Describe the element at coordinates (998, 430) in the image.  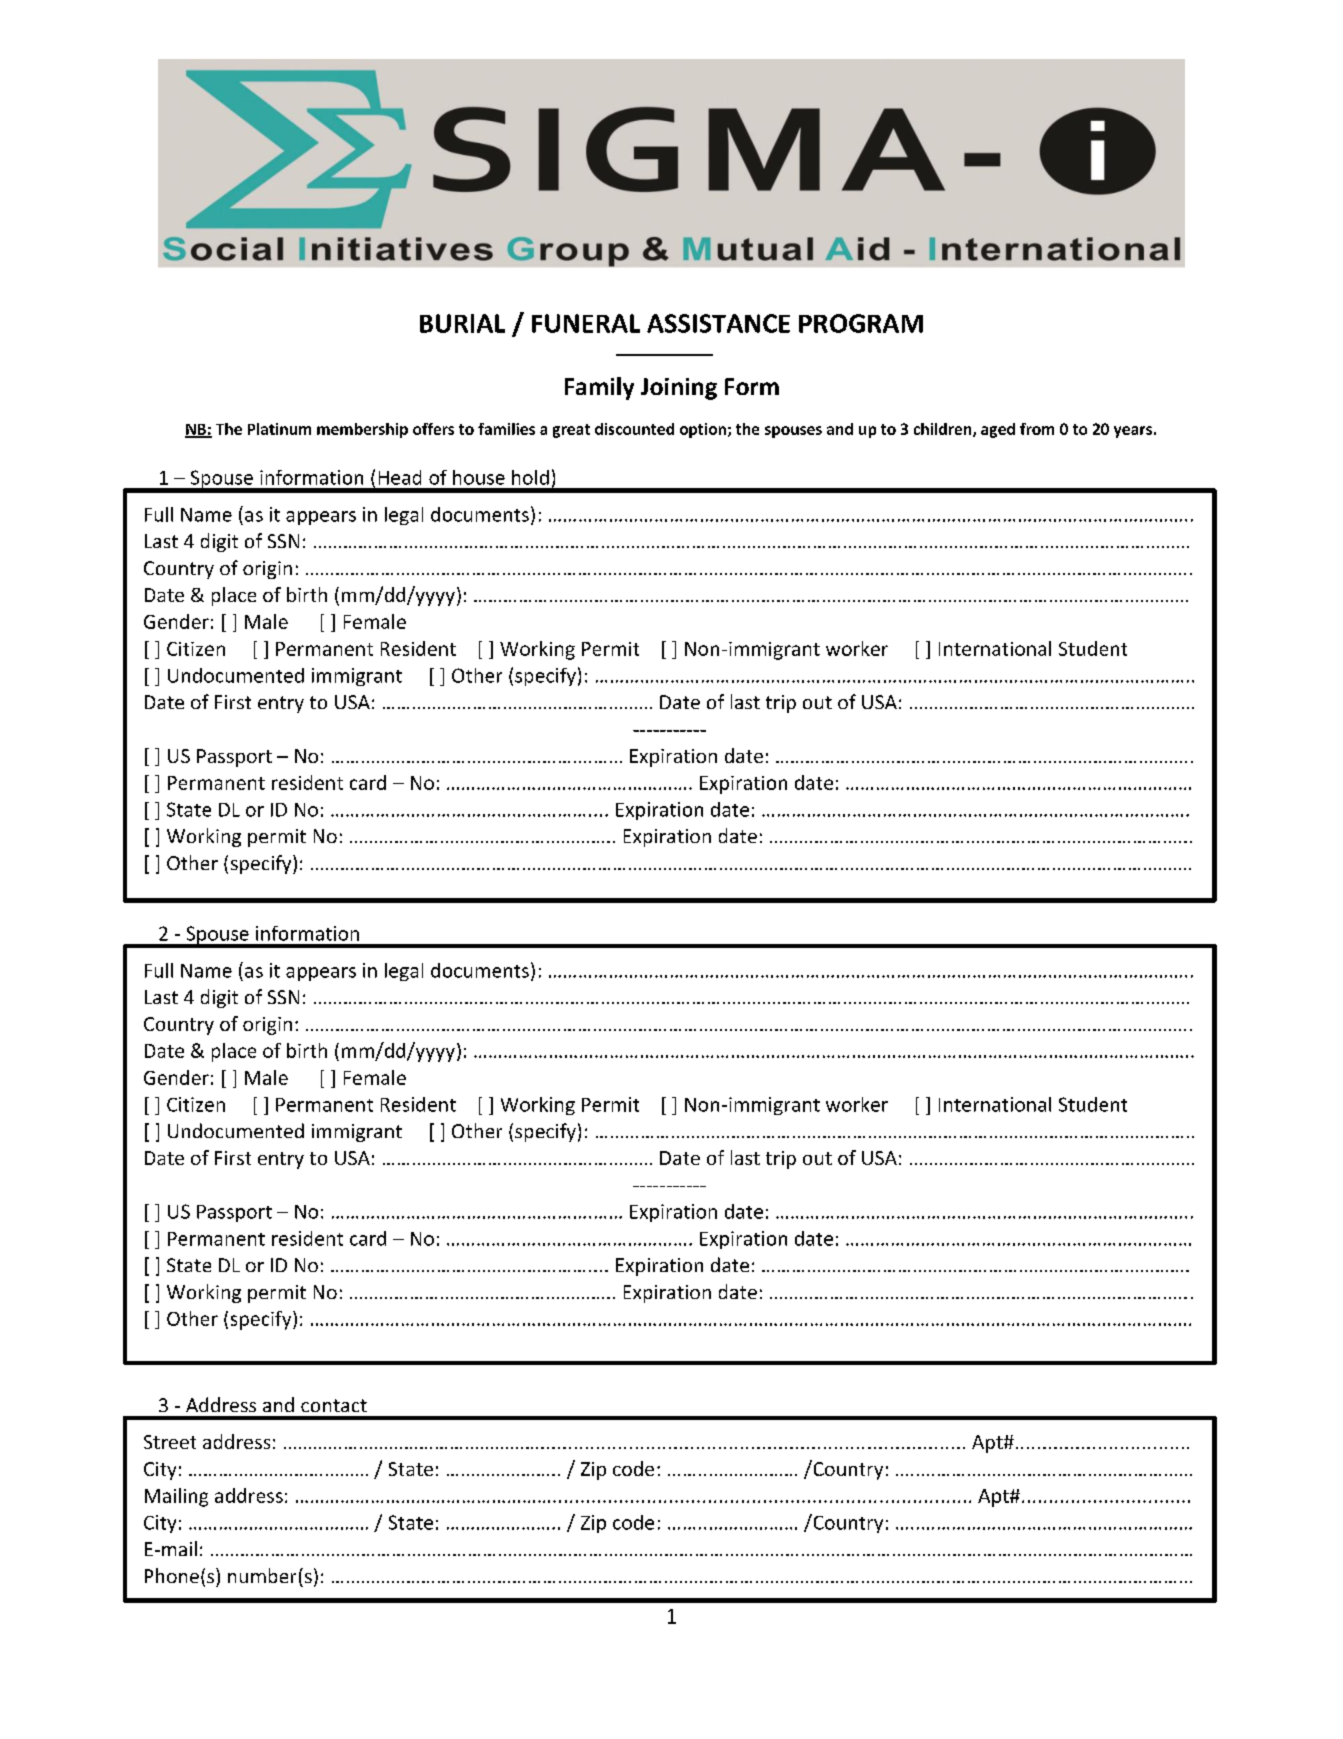
I see `aged` at that location.
